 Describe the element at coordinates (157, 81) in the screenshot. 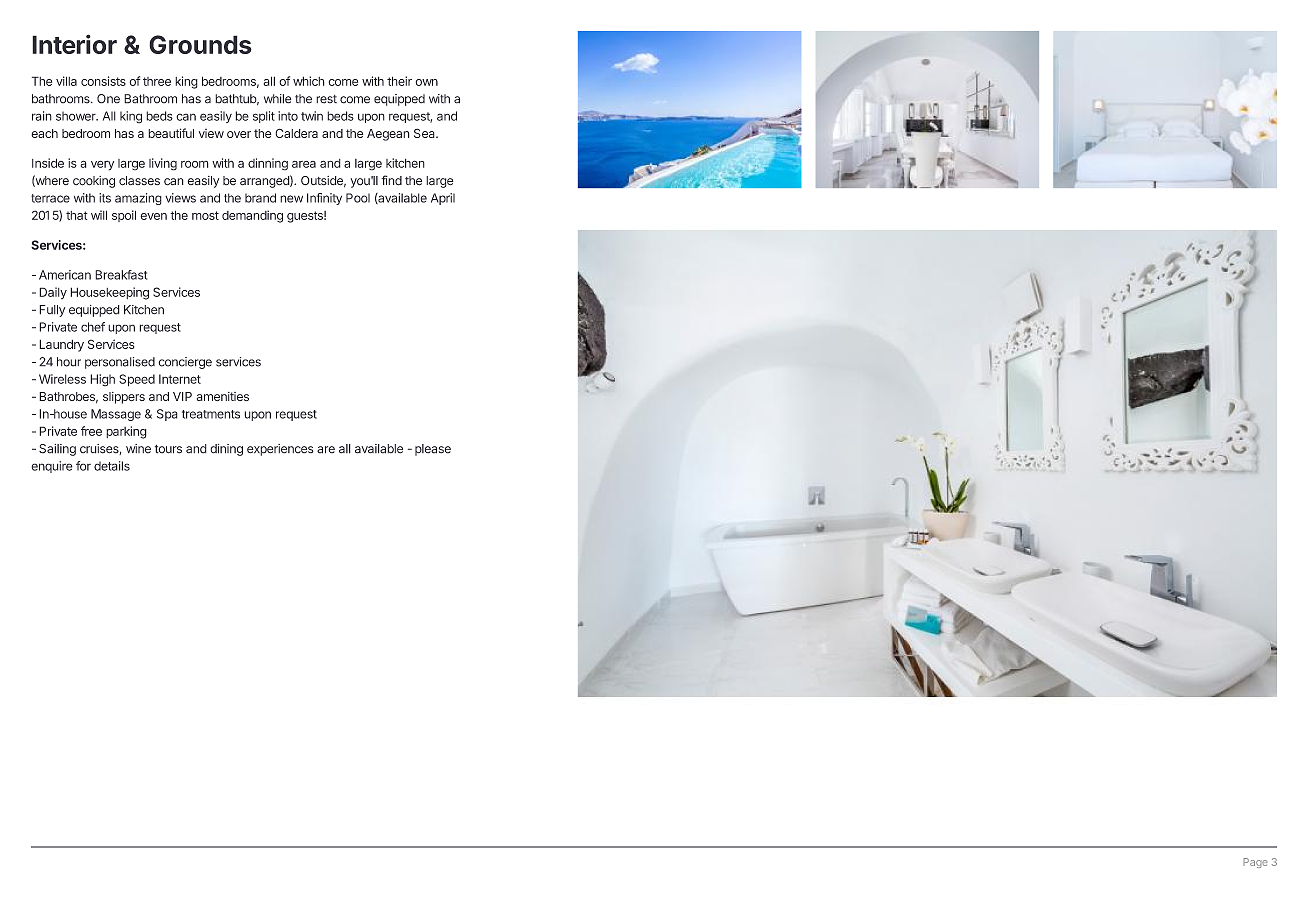

I see `three` at that location.
